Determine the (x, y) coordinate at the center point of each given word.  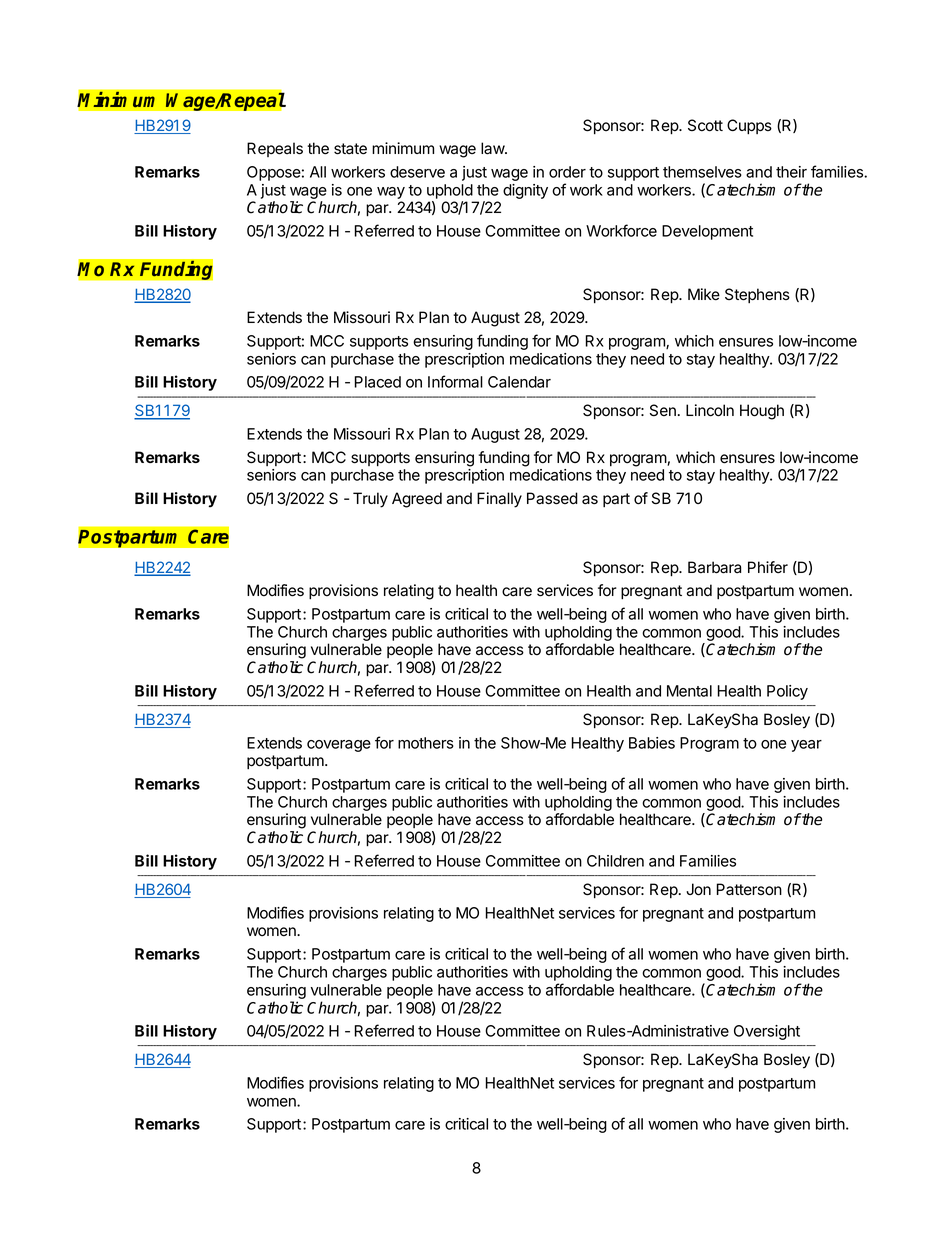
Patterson (749, 889)
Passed (552, 498)
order (567, 172)
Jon (698, 889)
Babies (652, 743)
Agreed (417, 500)
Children (615, 861)
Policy (787, 692)
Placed (378, 382)
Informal (455, 381)
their (791, 172)
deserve (417, 172)
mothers (426, 743)
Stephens (757, 295)
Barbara (714, 567)
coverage (339, 746)
